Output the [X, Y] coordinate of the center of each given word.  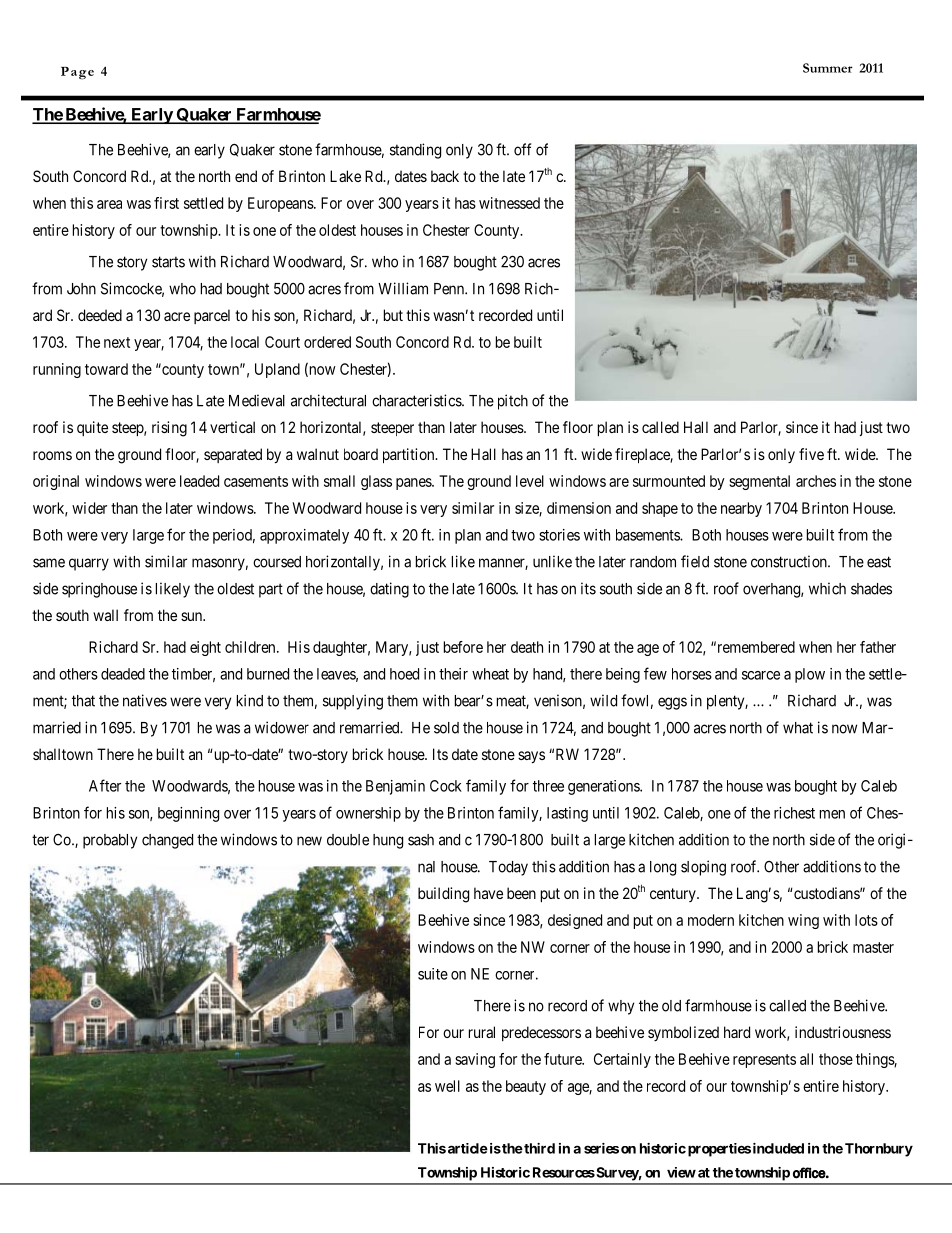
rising [169, 429]
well [447, 1086]
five [811, 454]
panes [414, 484]
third [538, 1148]
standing [415, 151]
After [105, 785]
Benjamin [395, 787]
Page [77, 73]
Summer [828, 68]
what [798, 728]
